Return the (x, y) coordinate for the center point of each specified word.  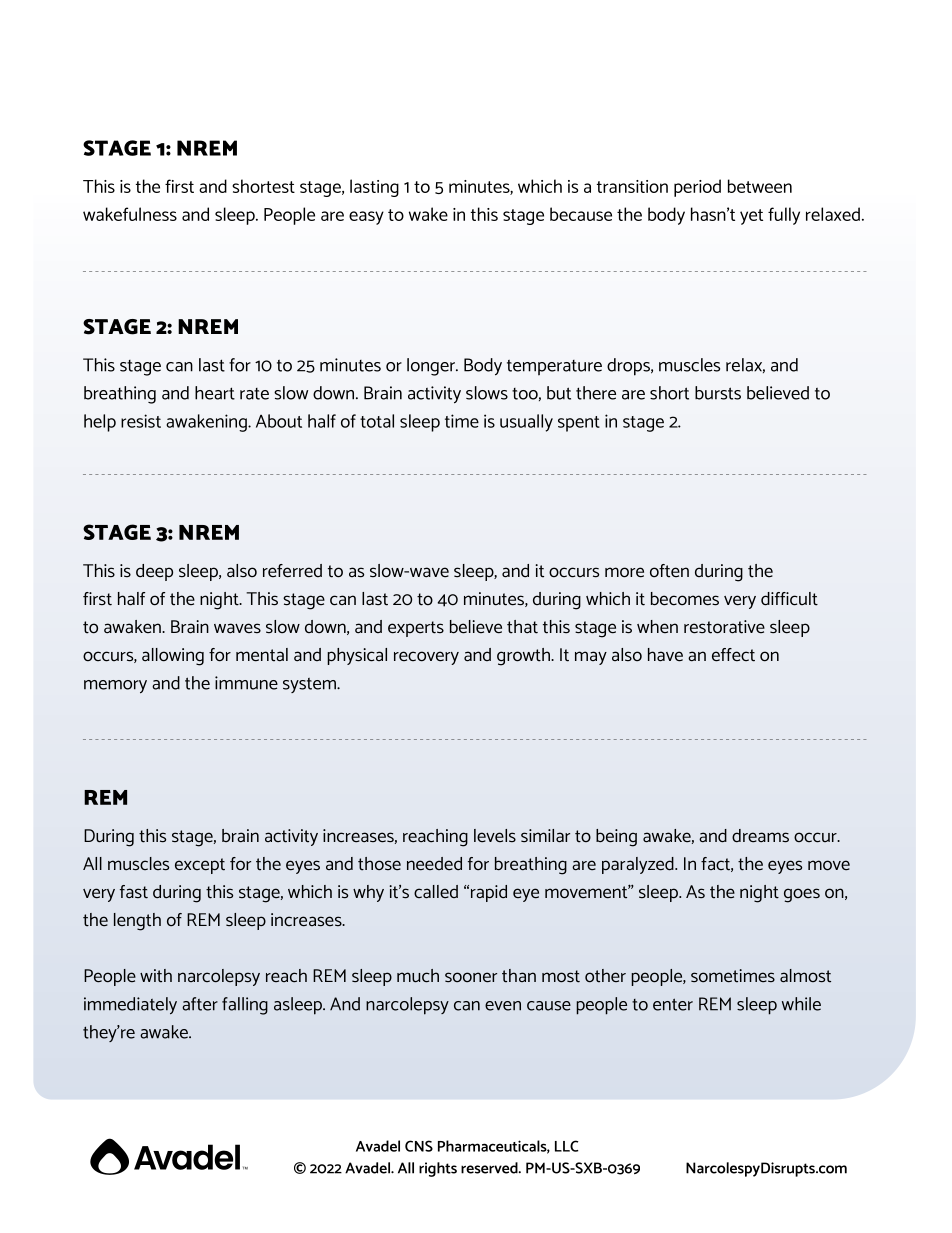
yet (751, 217)
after (200, 1004)
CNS (419, 1146)
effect (733, 655)
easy (366, 218)
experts (416, 629)
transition (632, 186)
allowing (173, 657)
